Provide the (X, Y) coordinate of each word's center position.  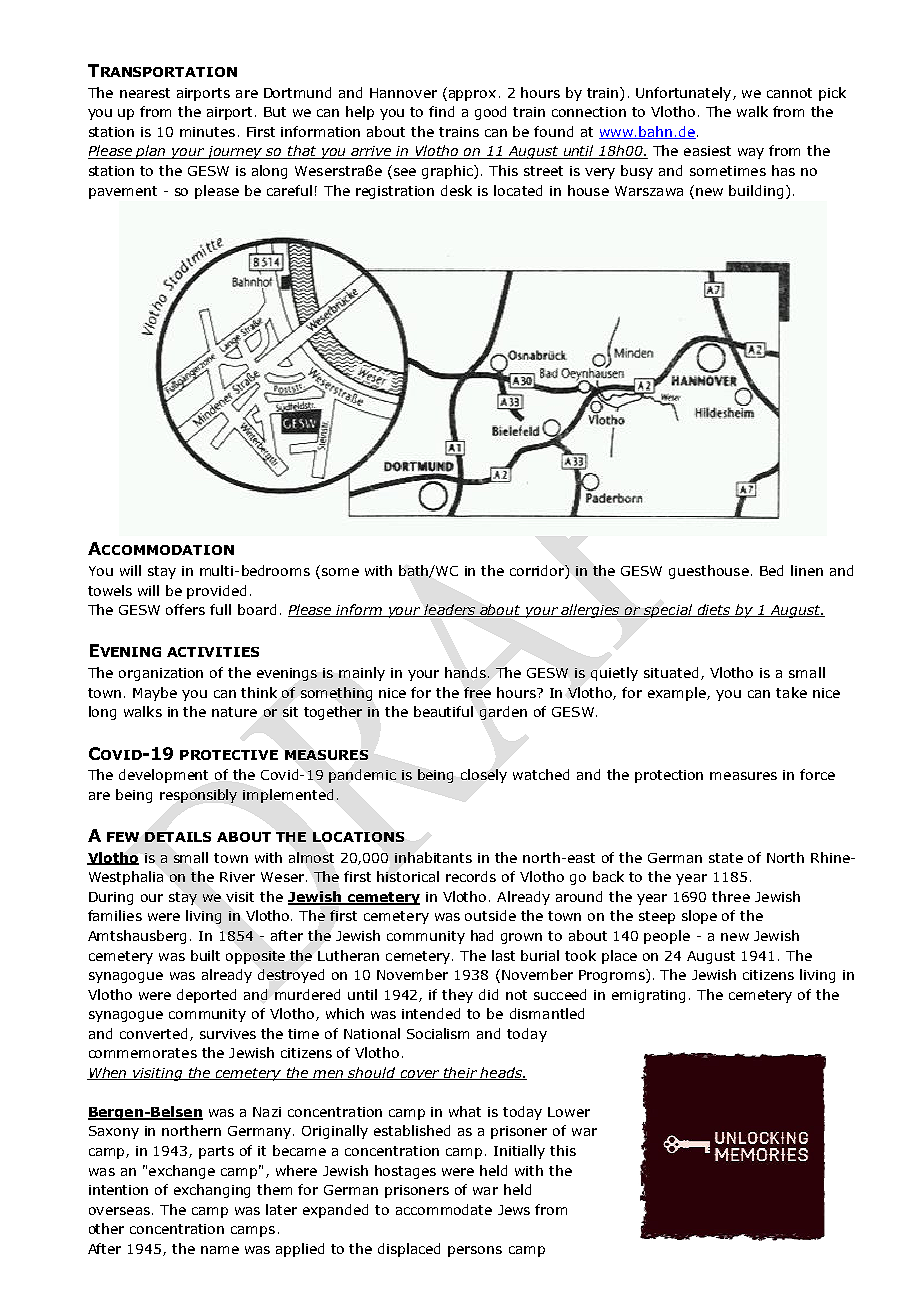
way (751, 153)
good (490, 113)
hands (467, 672)
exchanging (212, 1191)
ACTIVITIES (213, 652)
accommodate (444, 1209)
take (791, 692)
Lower (569, 1112)
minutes (207, 132)
